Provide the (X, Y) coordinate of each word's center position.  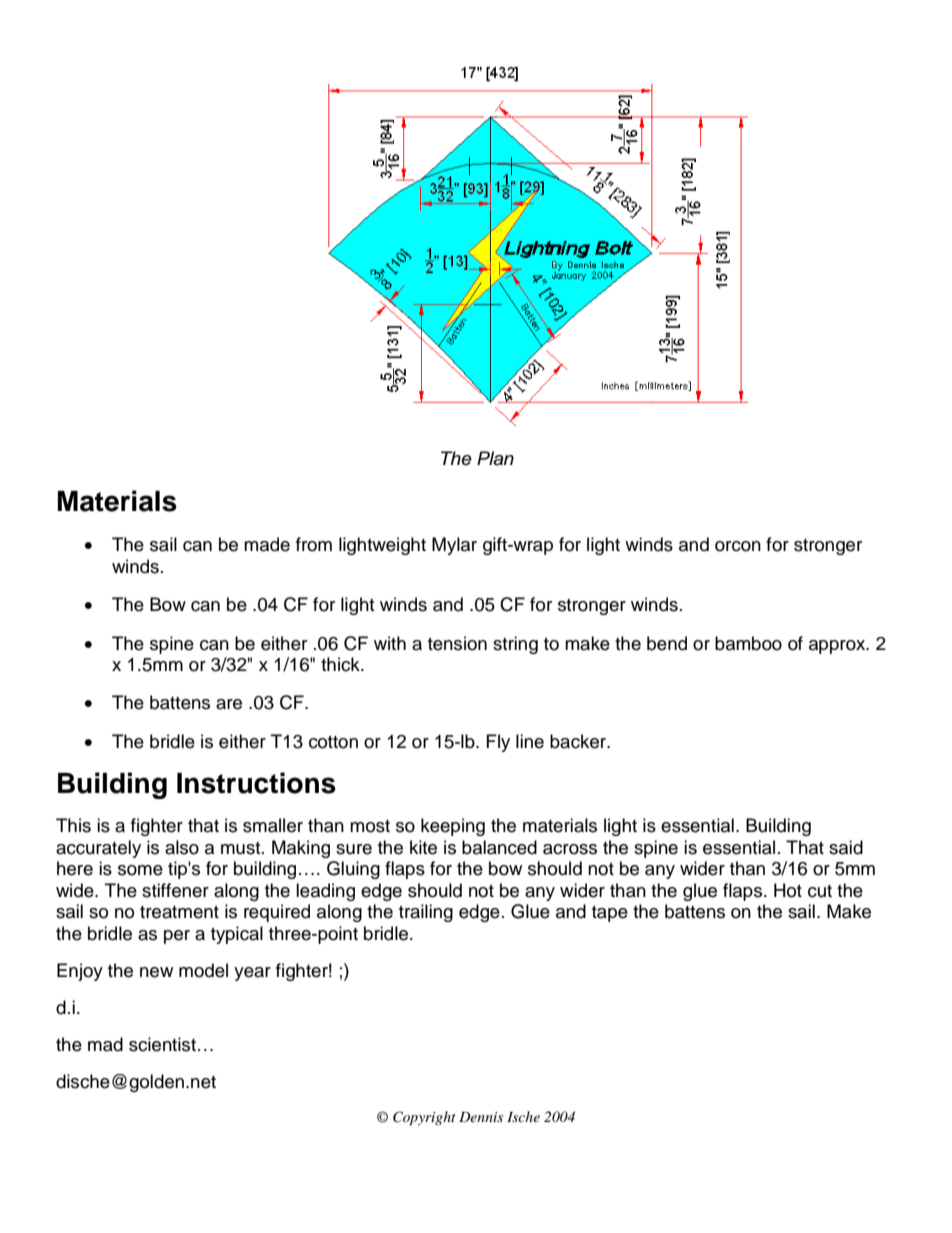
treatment (179, 912)
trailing (426, 913)
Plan (495, 458)
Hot (788, 890)
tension (457, 643)
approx (838, 647)
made (267, 544)
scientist (162, 1044)
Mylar (454, 546)
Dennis (481, 1117)
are (229, 704)
